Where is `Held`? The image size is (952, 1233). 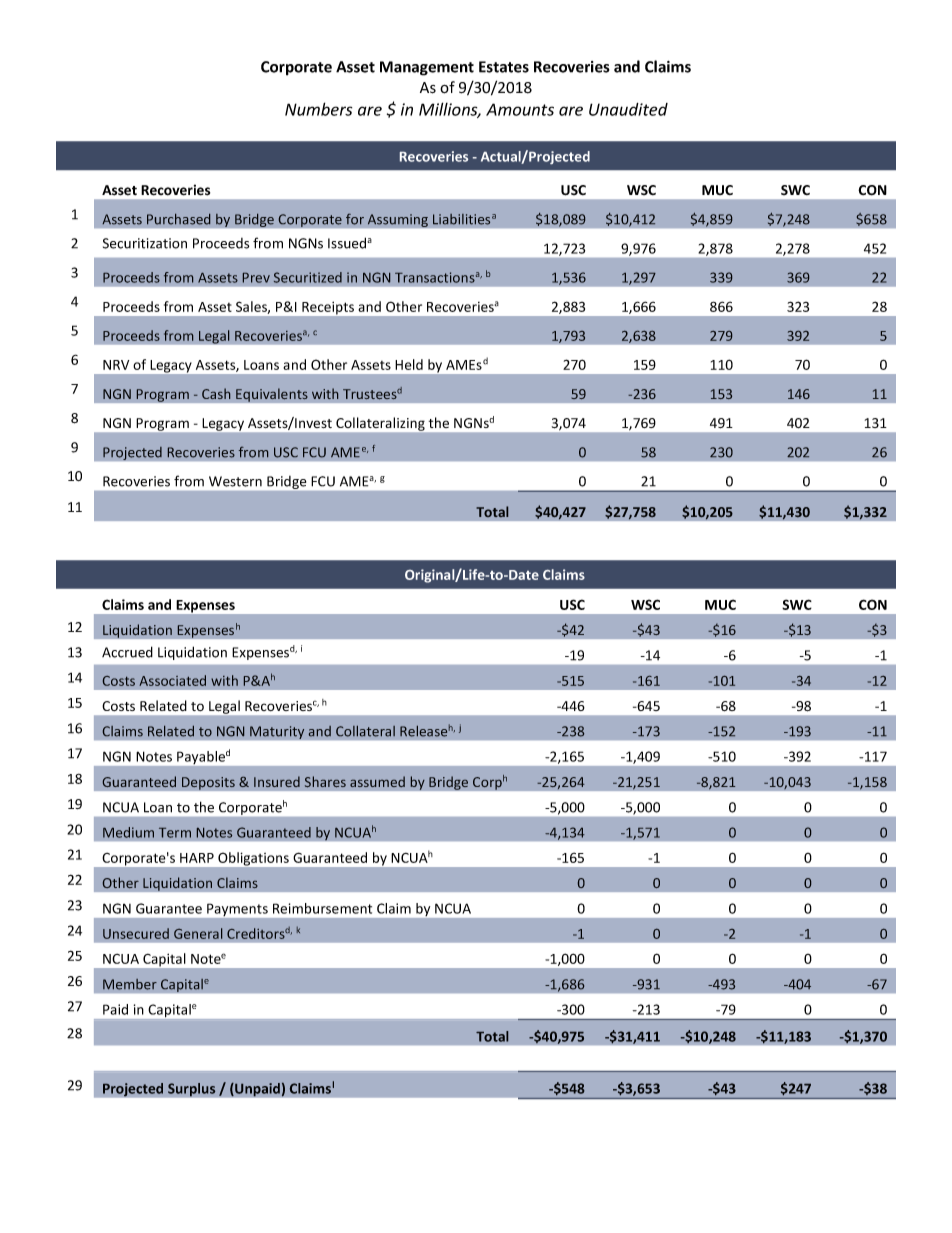
Held is located at coordinates (409, 364).
